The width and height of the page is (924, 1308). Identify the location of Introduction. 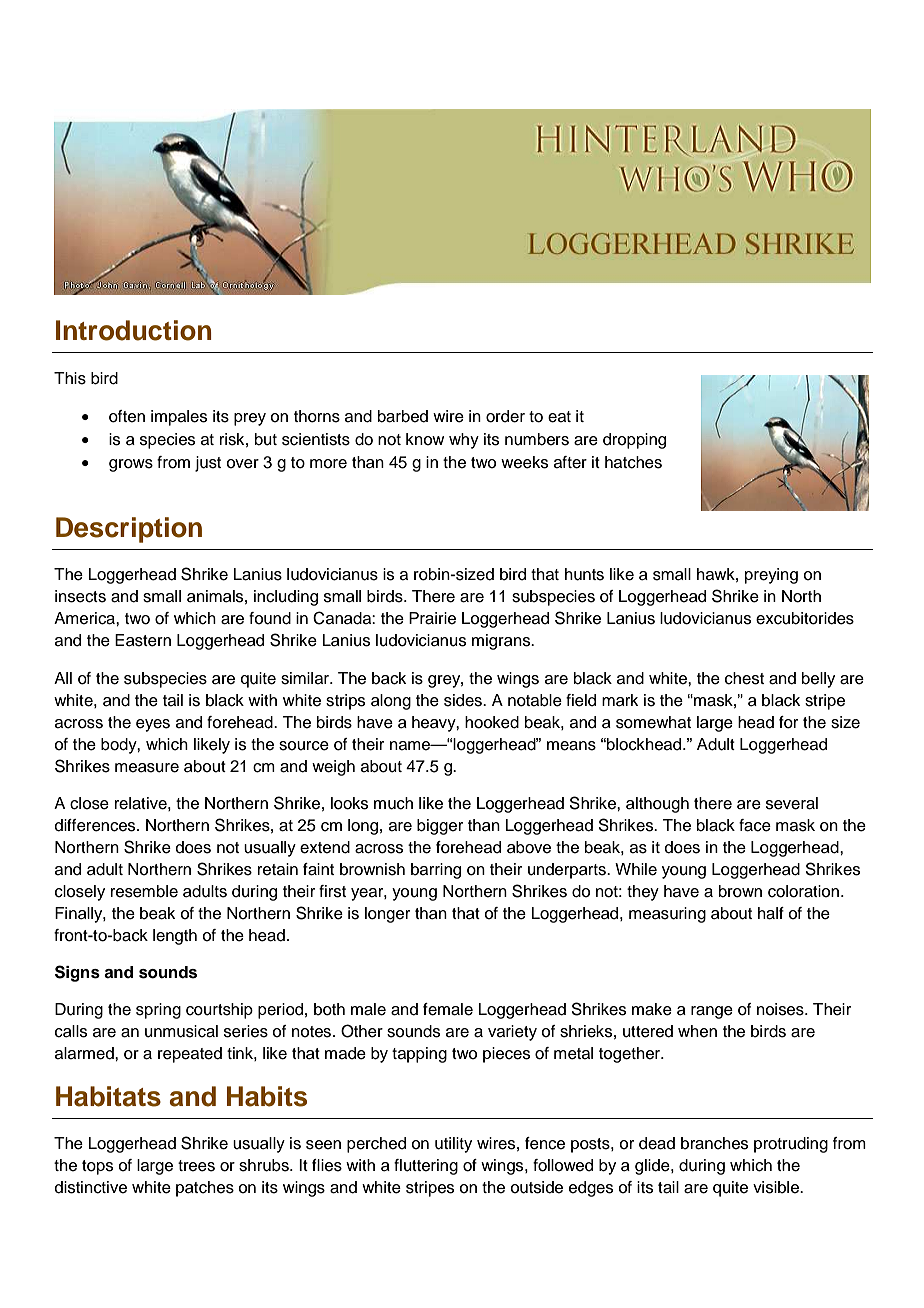
(134, 330).
